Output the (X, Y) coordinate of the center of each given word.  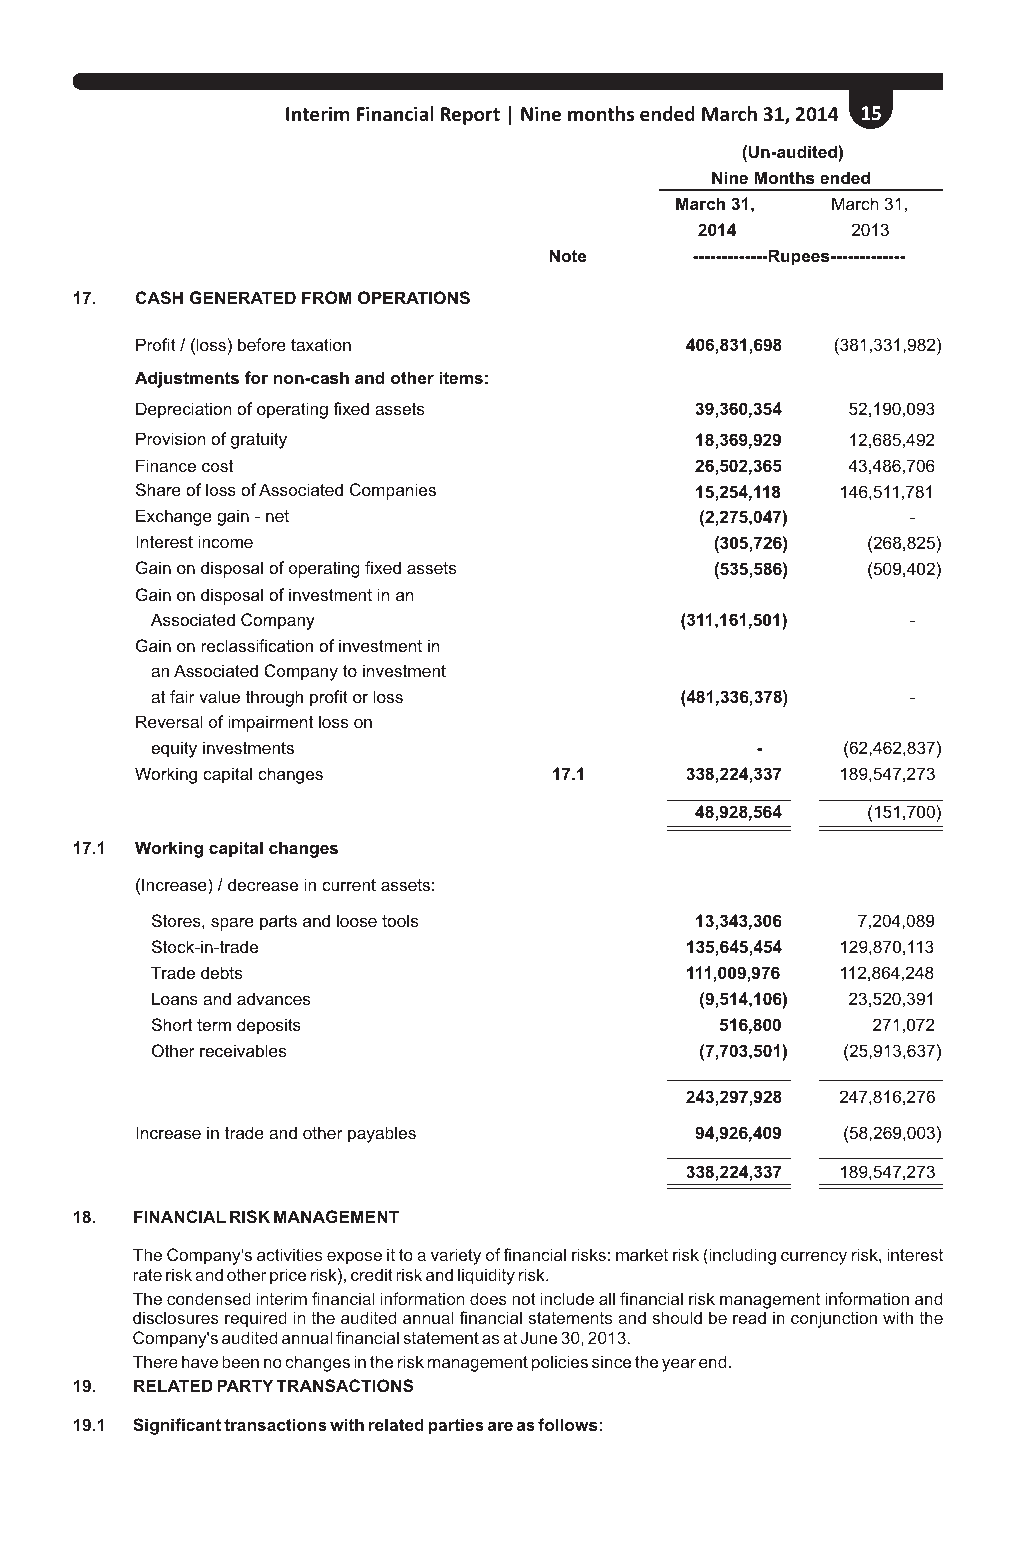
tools (400, 920)
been (240, 1361)
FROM (327, 297)
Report (470, 116)
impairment (270, 723)
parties (456, 1426)
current (349, 885)
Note (567, 255)
